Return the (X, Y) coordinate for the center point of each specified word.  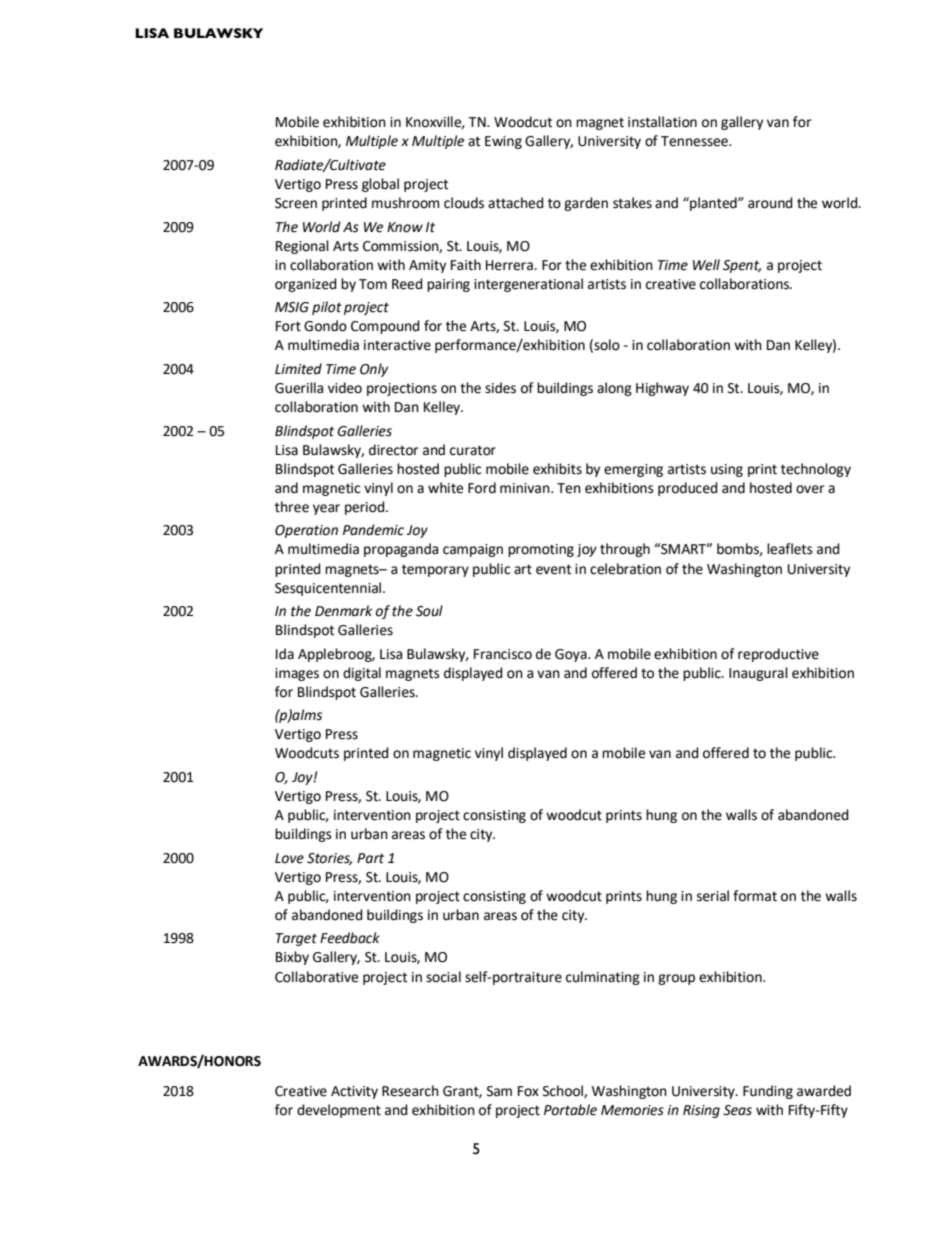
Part (370, 858)
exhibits (557, 469)
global (380, 185)
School (564, 1091)
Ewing (503, 142)
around (770, 203)
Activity (354, 1092)
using (727, 470)
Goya (572, 655)
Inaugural (758, 674)
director (393, 450)
